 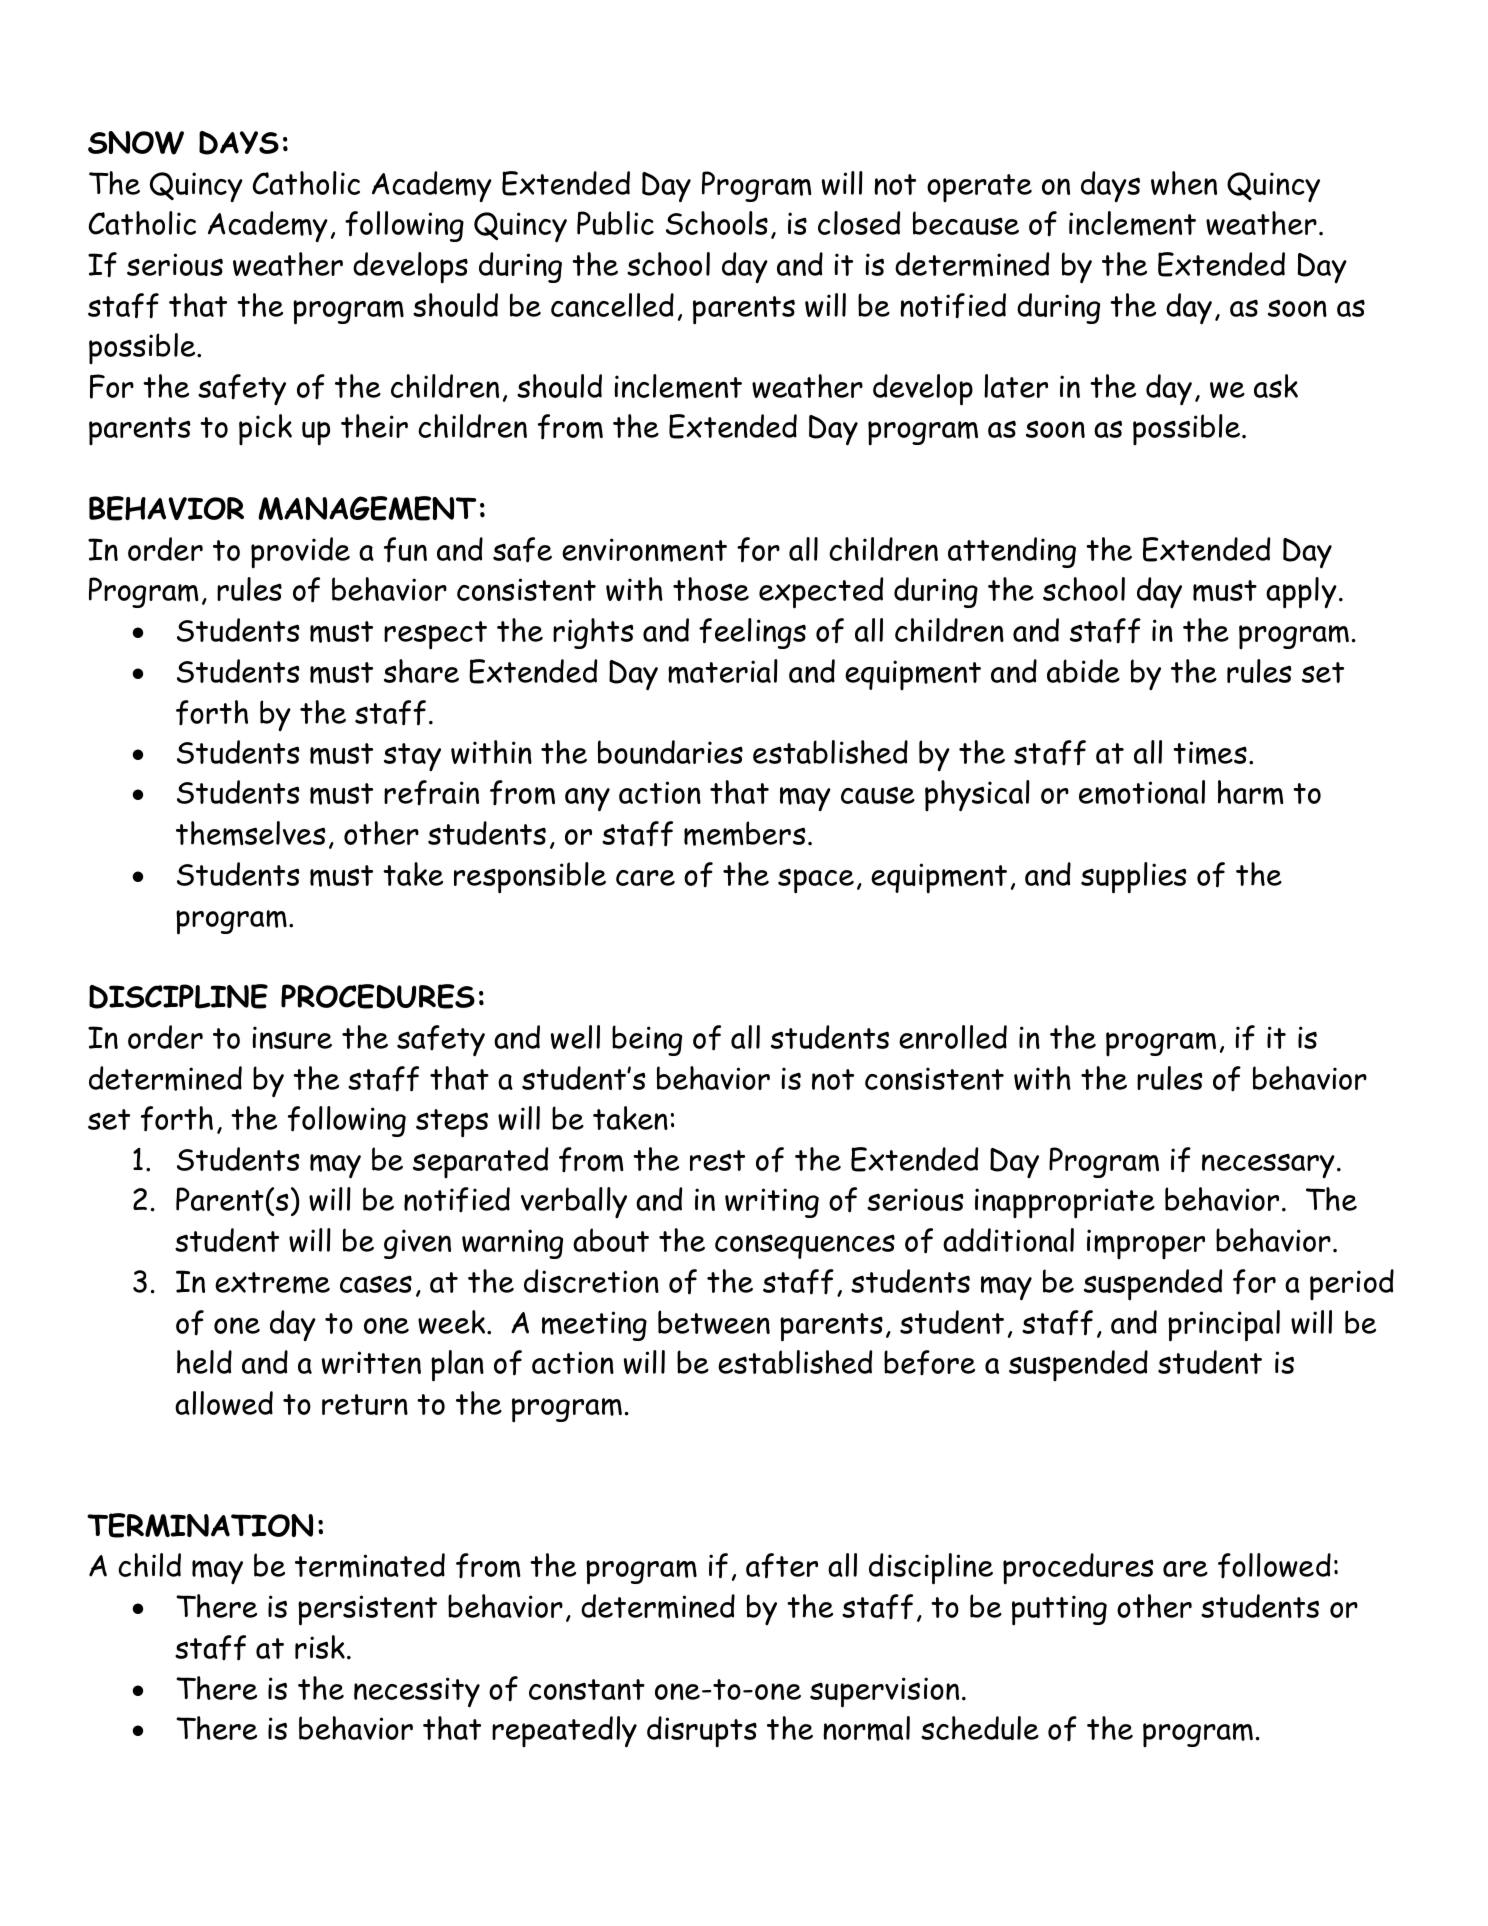 I want to click on necessary, so click(x=1268, y=1166).
